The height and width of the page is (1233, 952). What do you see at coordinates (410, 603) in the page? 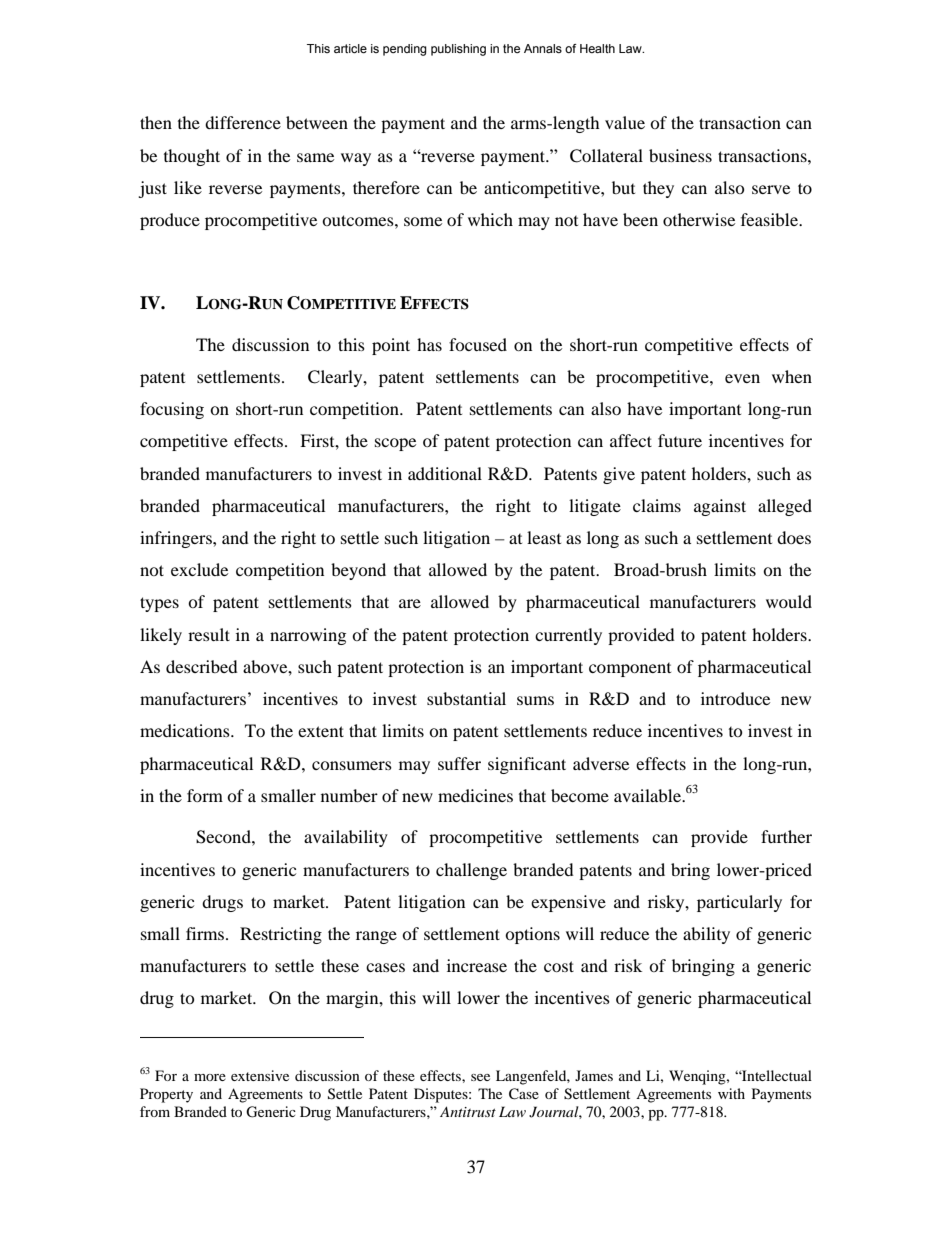
I see `are` at bounding box center [410, 603].
